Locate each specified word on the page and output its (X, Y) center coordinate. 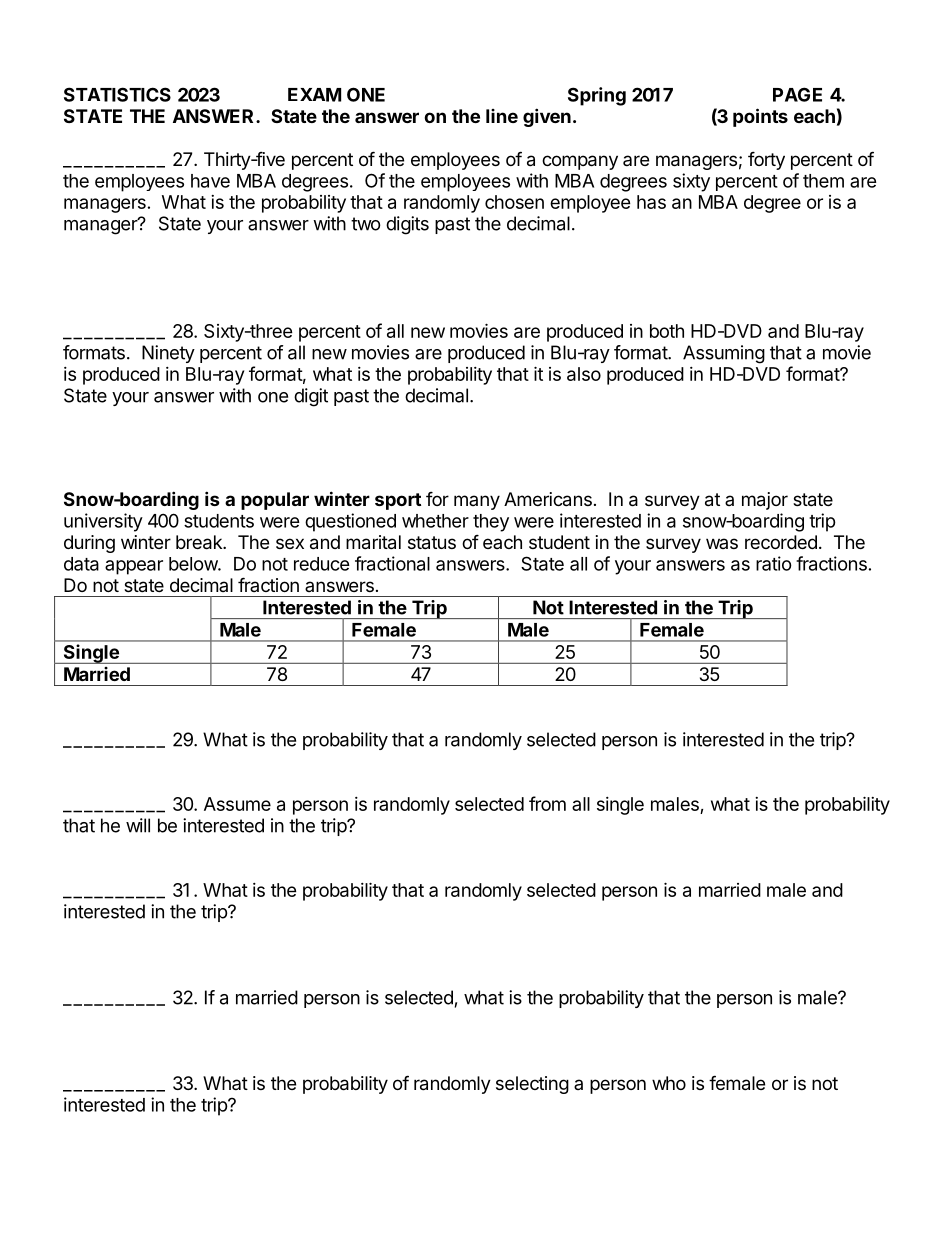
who (669, 1083)
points (760, 117)
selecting (532, 1085)
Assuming (724, 354)
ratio (774, 563)
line (502, 116)
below (194, 564)
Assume (237, 804)
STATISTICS (117, 94)
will (138, 825)
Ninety (168, 354)
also (584, 374)
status (432, 543)
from (547, 803)
